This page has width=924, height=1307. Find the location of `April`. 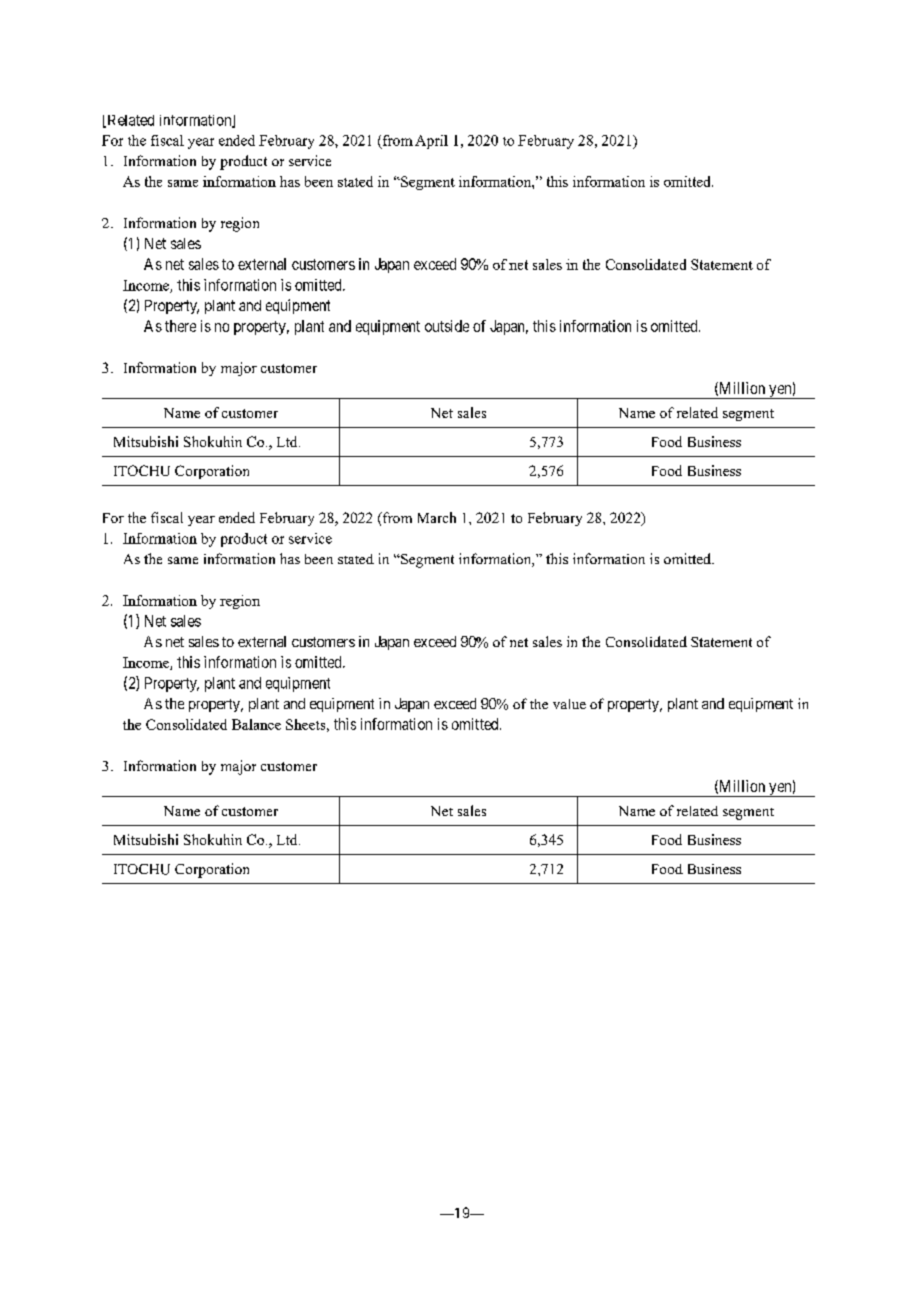

April is located at coordinates (431, 142).
